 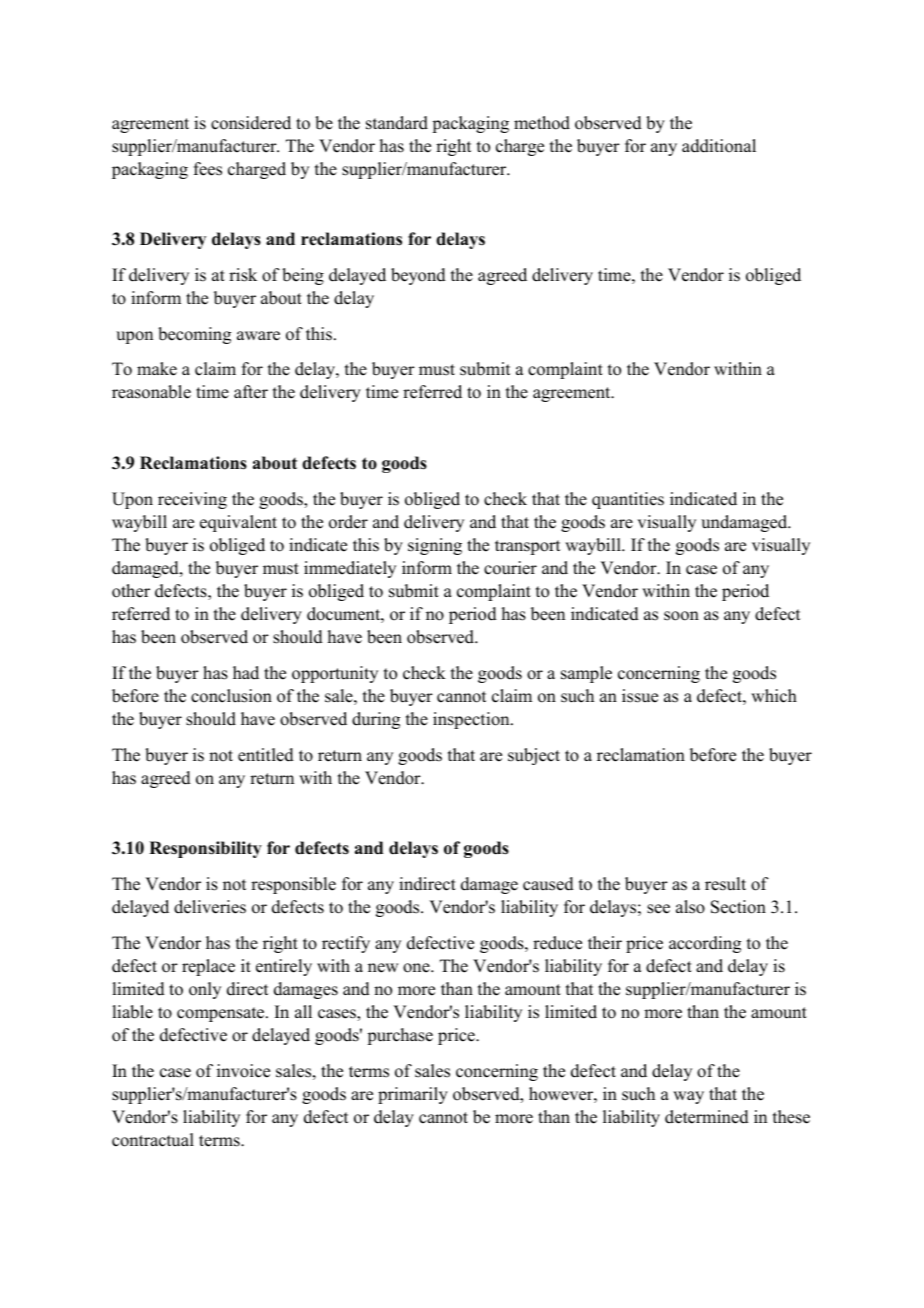 What do you see at coordinates (397, 123) in the image?
I see `standard` at bounding box center [397, 123].
